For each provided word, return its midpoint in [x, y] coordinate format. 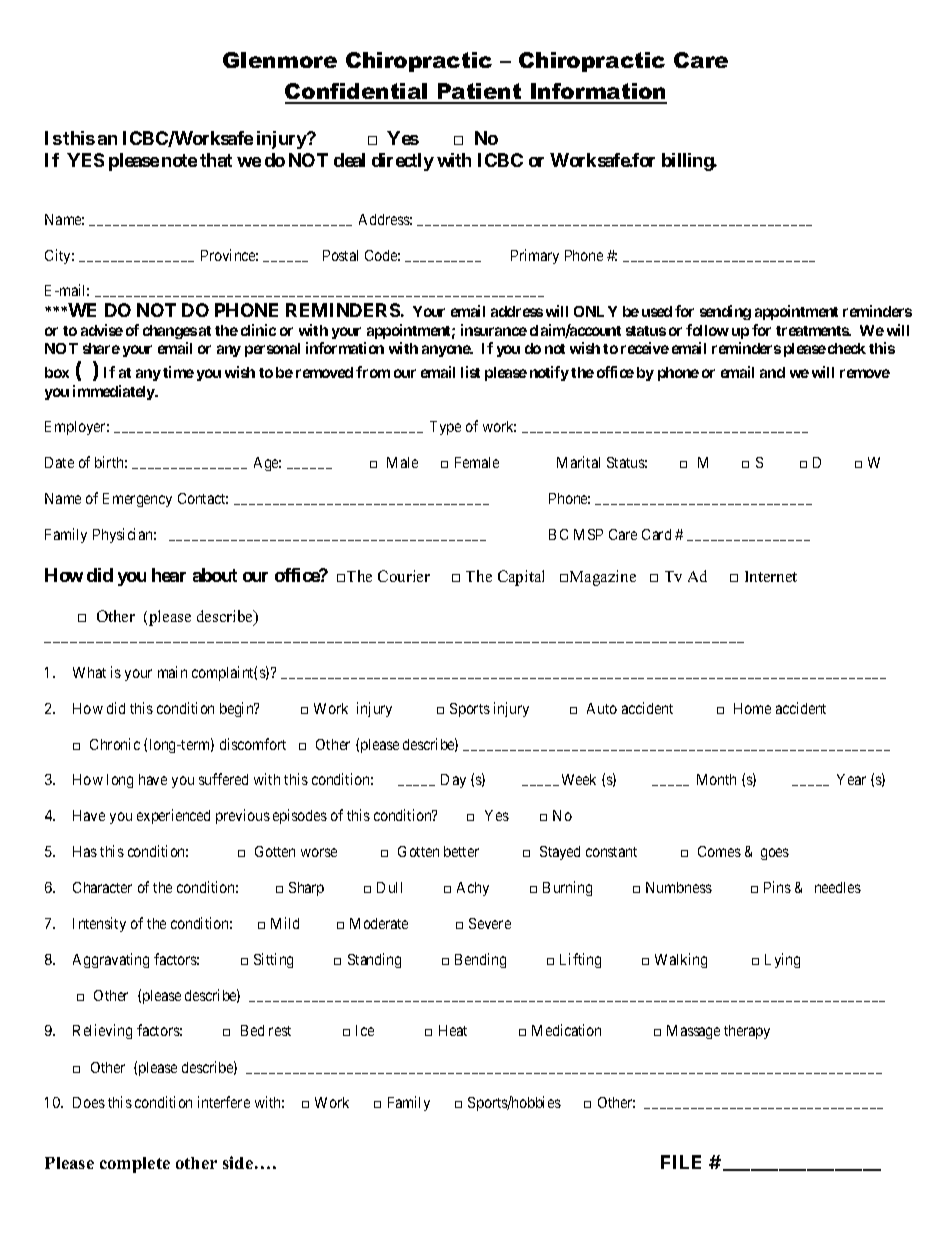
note [179, 160]
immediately [115, 392]
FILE [681, 1162]
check [847, 348]
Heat [453, 1030]
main [172, 672]
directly [403, 162]
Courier [404, 576]
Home [752, 708]
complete [135, 1165]
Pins [777, 887]
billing [688, 162]
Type [445, 428]
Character [102, 887]
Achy [473, 889]
